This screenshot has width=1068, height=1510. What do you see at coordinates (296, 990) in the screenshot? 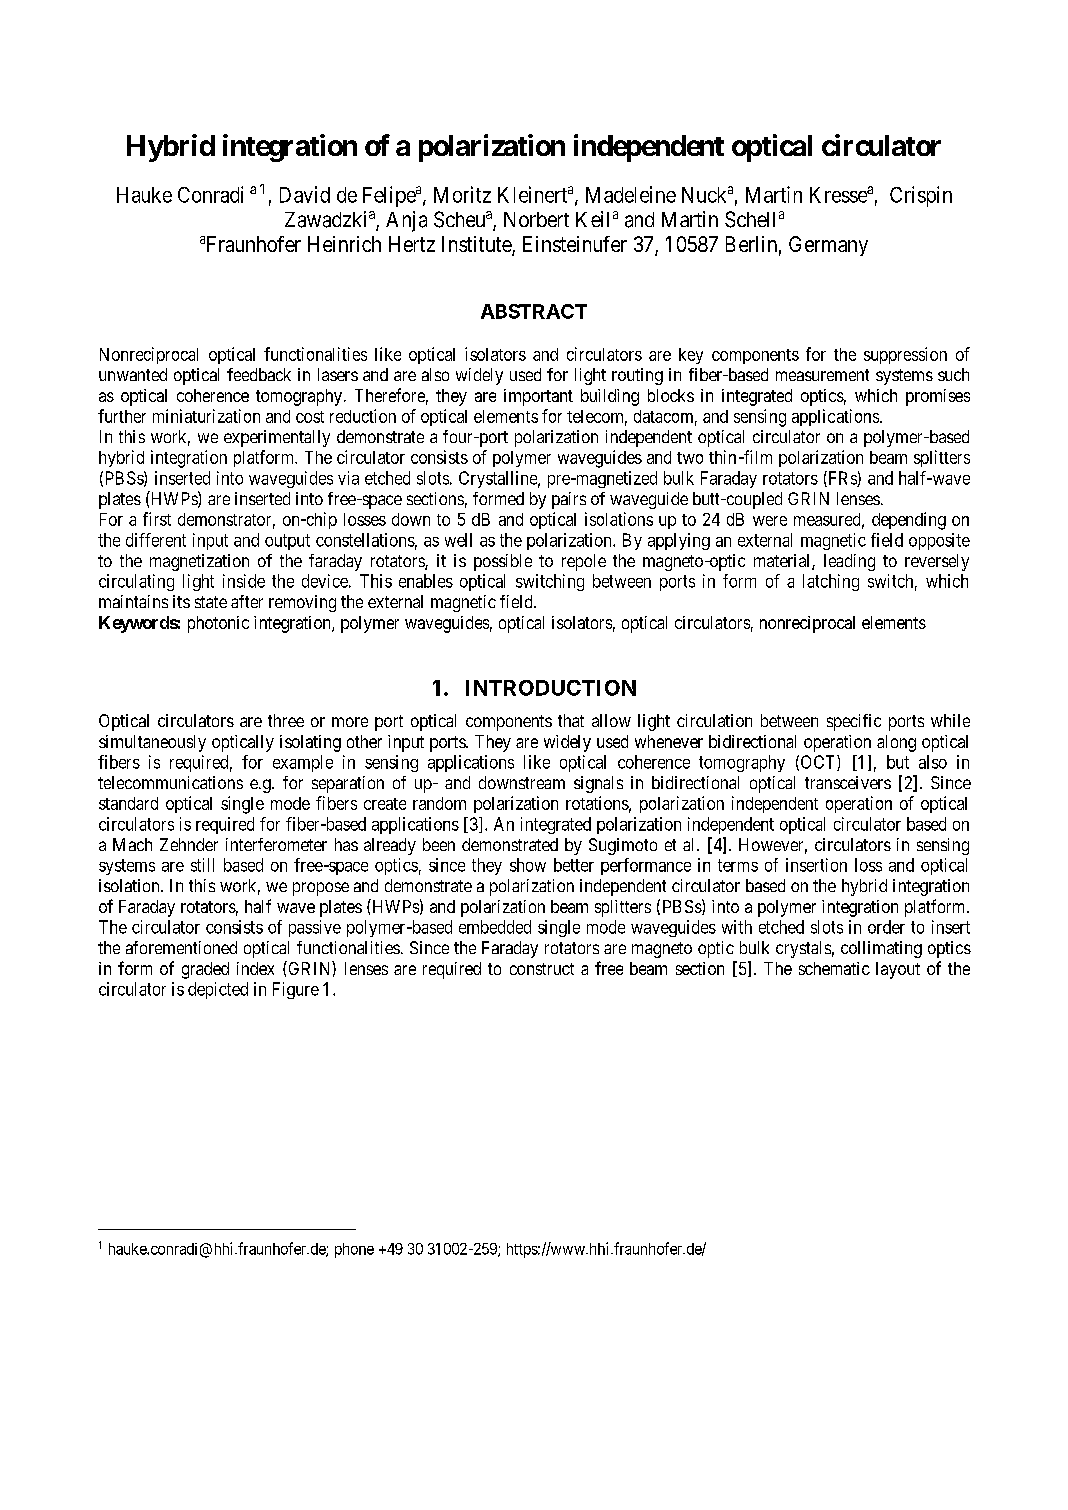
I see `Figure` at bounding box center [296, 990].
